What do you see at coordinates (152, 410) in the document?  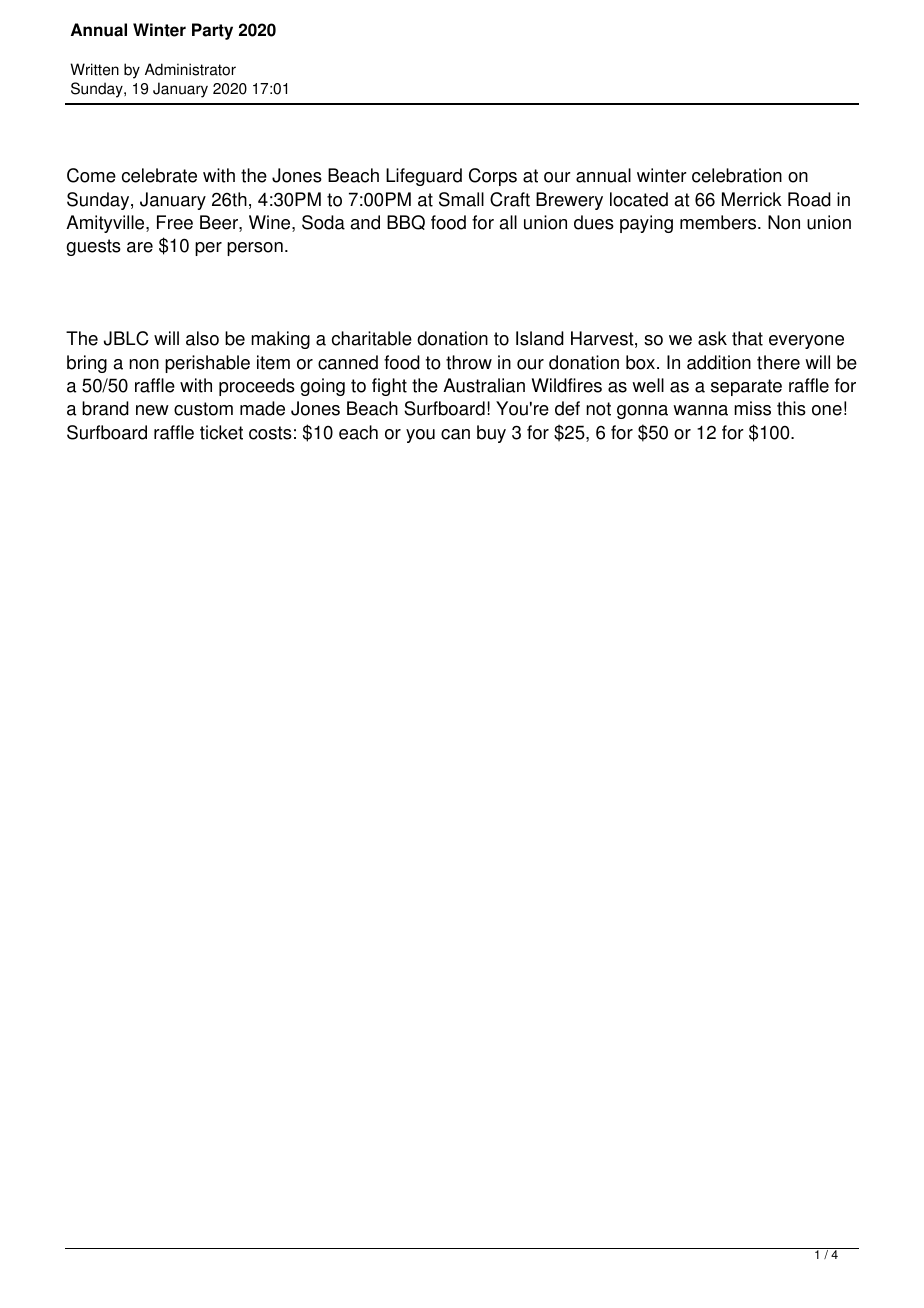 I see `new` at bounding box center [152, 410].
